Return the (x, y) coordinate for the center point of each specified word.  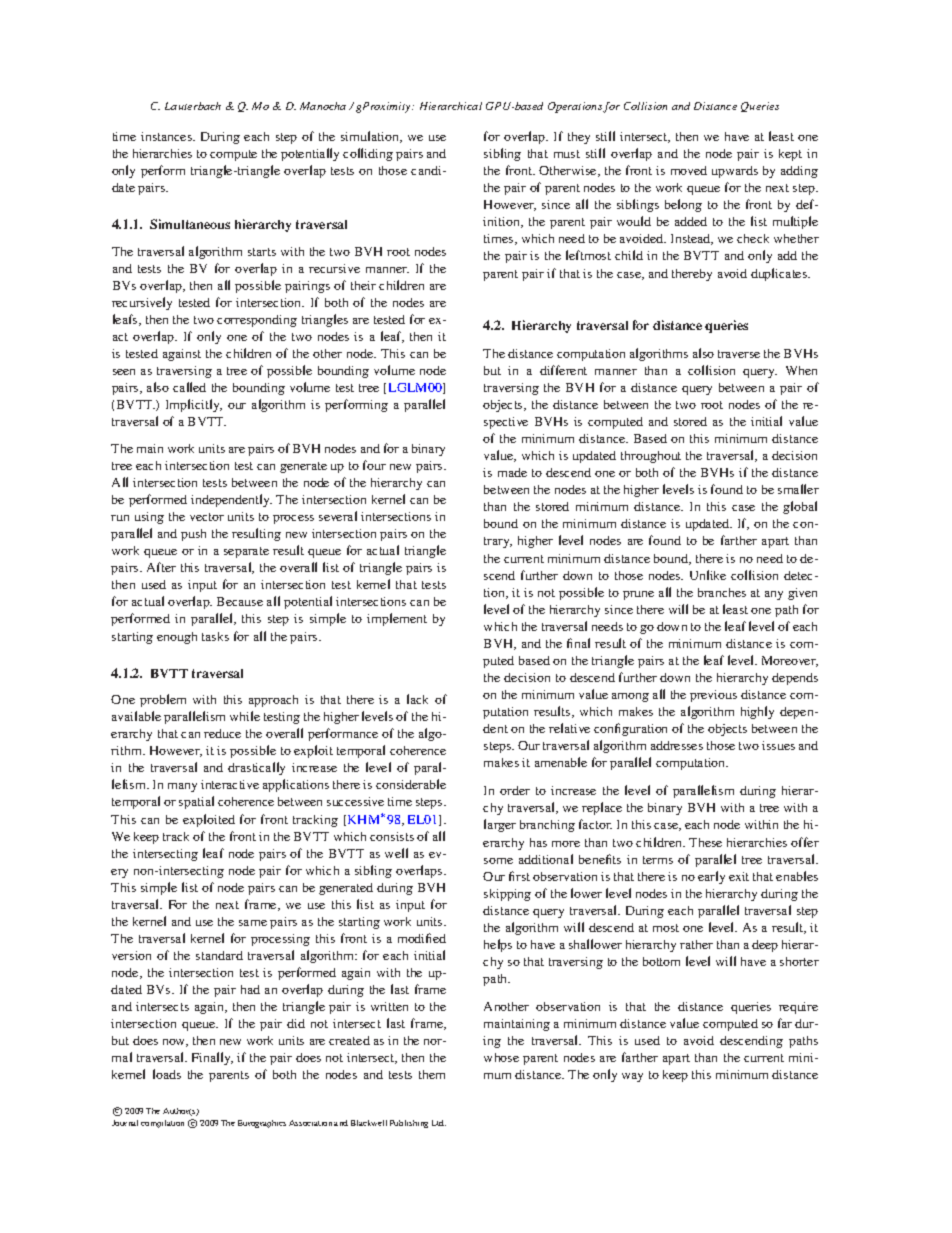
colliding (368, 154)
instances (167, 136)
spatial (196, 802)
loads (167, 1074)
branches (722, 592)
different (563, 370)
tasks (215, 636)
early (711, 877)
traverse (739, 354)
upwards (735, 172)
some (498, 861)
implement (397, 619)
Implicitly (194, 405)
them (432, 1074)
